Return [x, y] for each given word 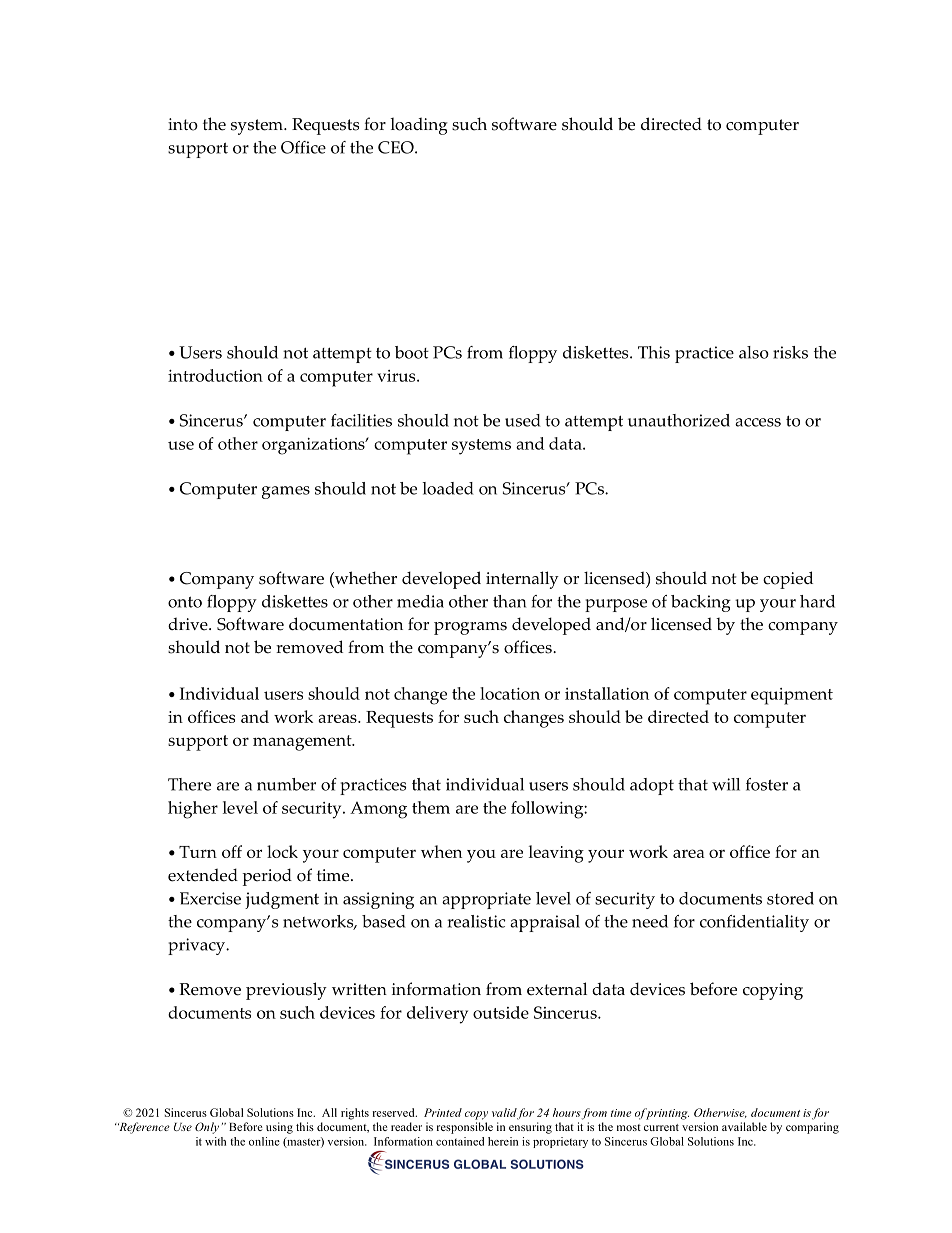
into [183, 124]
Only [207, 1128]
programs [470, 628]
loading [419, 126]
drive [189, 624]
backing [701, 603]
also [754, 352]
